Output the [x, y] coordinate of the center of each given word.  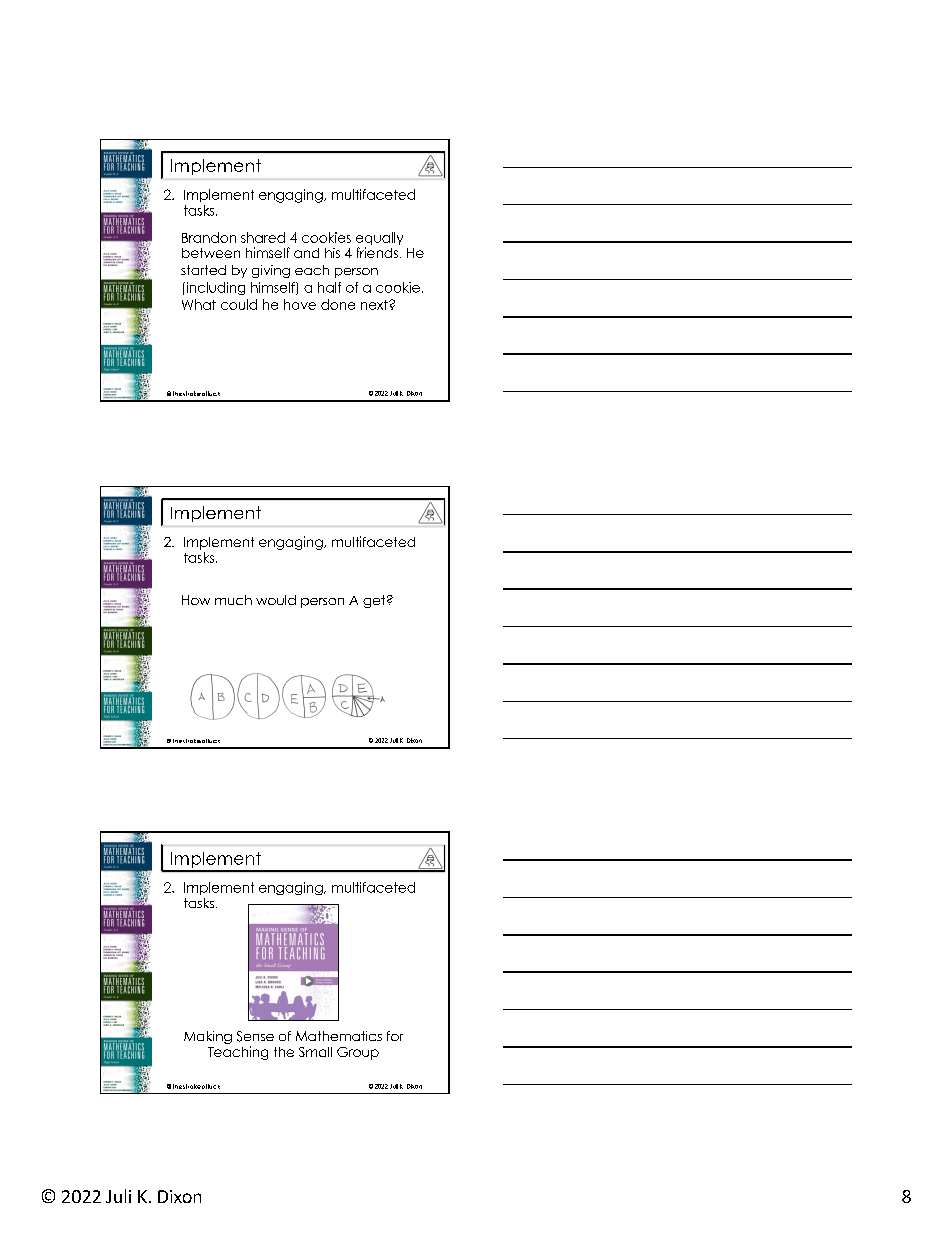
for [395, 1036]
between [211, 253]
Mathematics [339, 1036]
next [375, 305]
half [329, 287]
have [300, 304]
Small [315, 1052]
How [196, 600]
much [233, 600]
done [338, 304]
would [276, 600]
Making [208, 1037]
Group [358, 1053]
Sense [255, 1036]
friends [377, 252]
